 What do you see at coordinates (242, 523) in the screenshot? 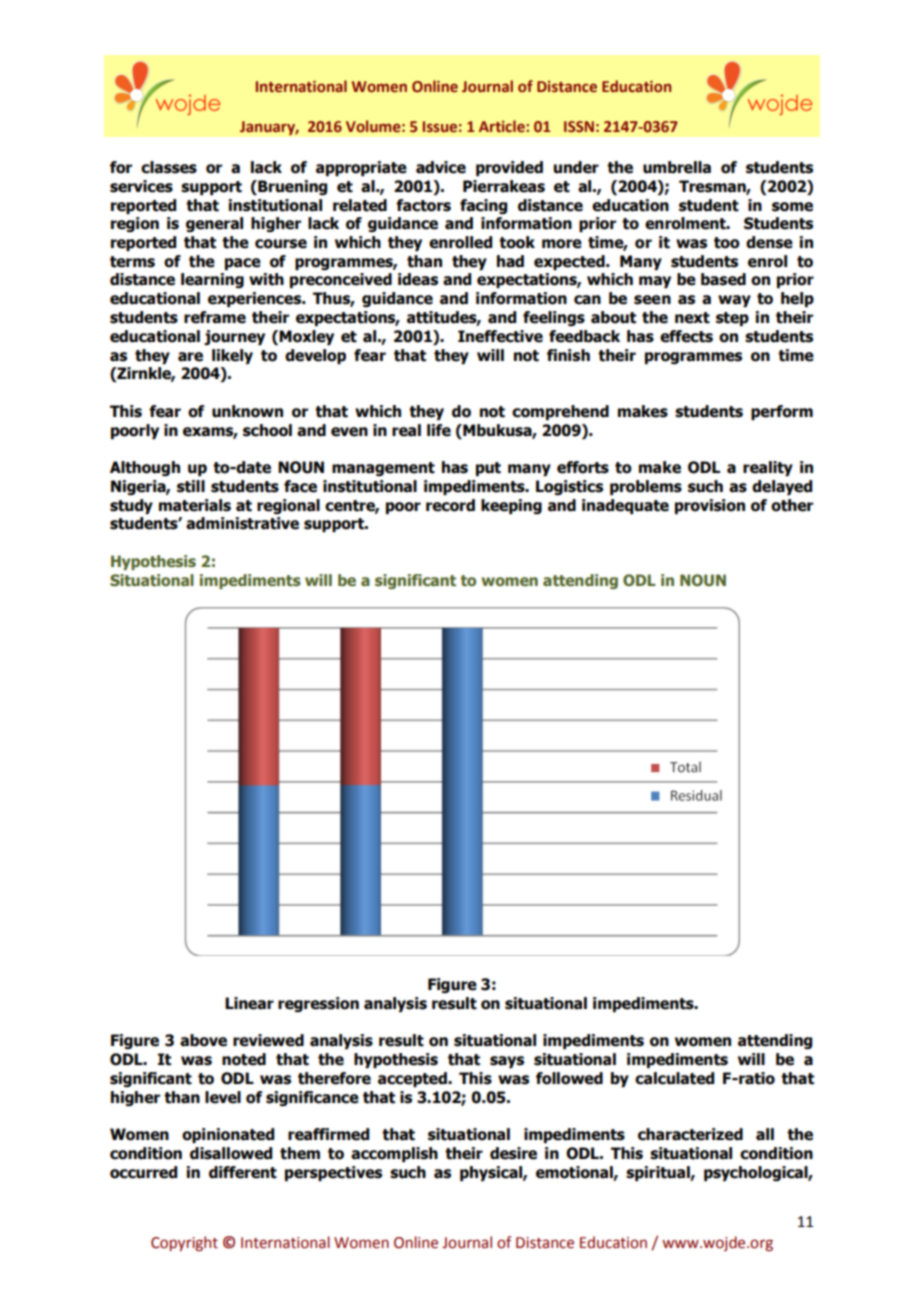
I see `administrative` at bounding box center [242, 523].
